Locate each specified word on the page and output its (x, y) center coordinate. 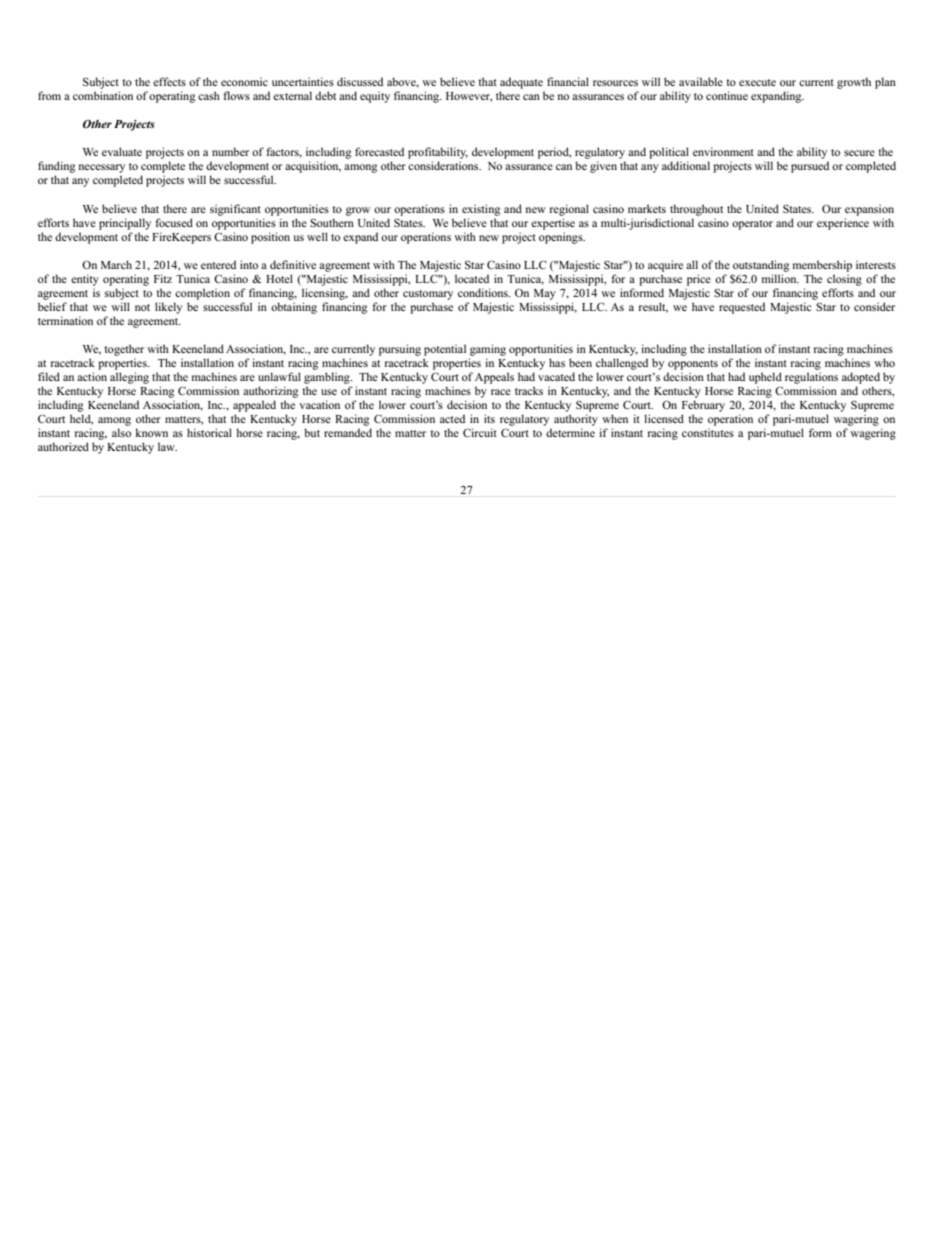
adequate (521, 83)
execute (757, 82)
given (603, 167)
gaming (488, 350)
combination (103, 95)
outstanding (761, 266)
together (124, 350)
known (151, 432)
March (116, 264)
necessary (102, 170)
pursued (810, 167)
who (884, 362)
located (472, 278)
